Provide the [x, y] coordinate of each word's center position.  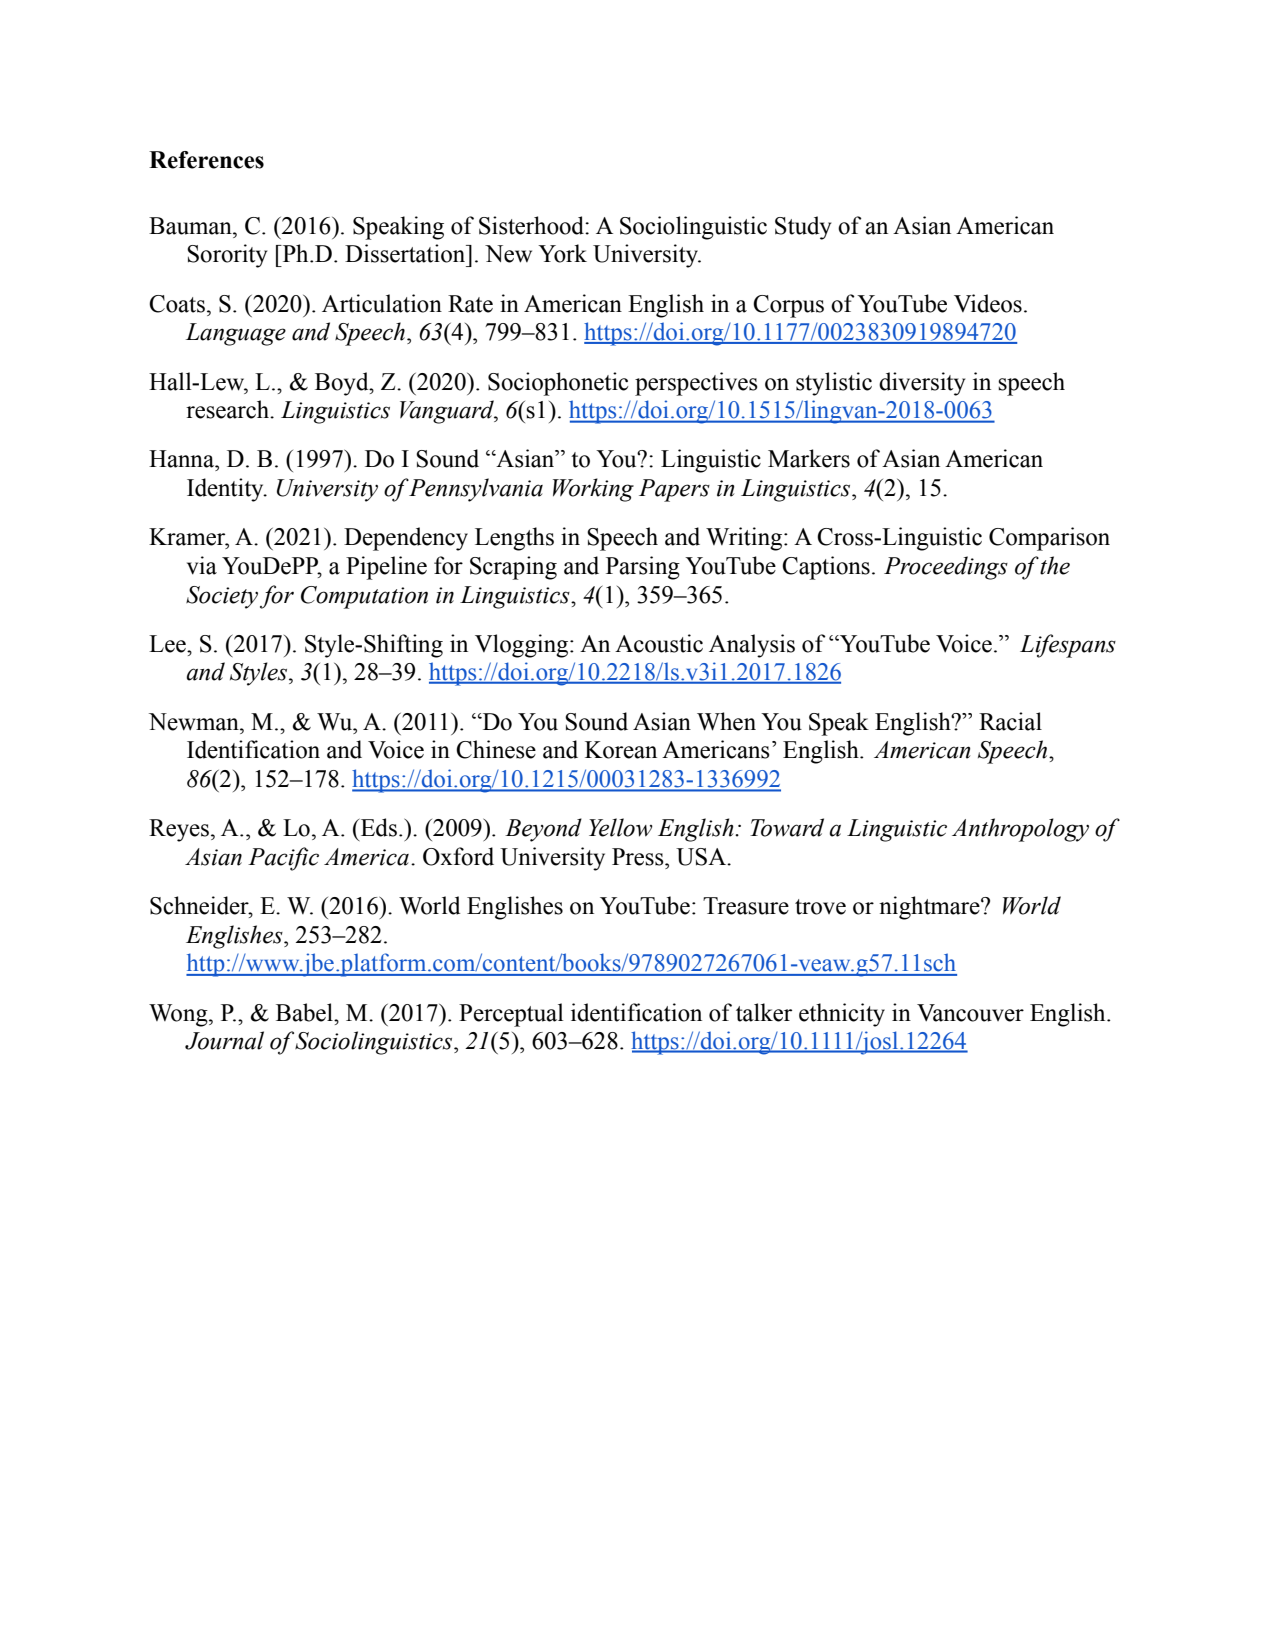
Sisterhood [532, 225]
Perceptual [511, 1015]
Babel [306, 1012]
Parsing [643, 568]
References [206, 160]
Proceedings [946, 568]
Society [222, 597]
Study [803, 228]
